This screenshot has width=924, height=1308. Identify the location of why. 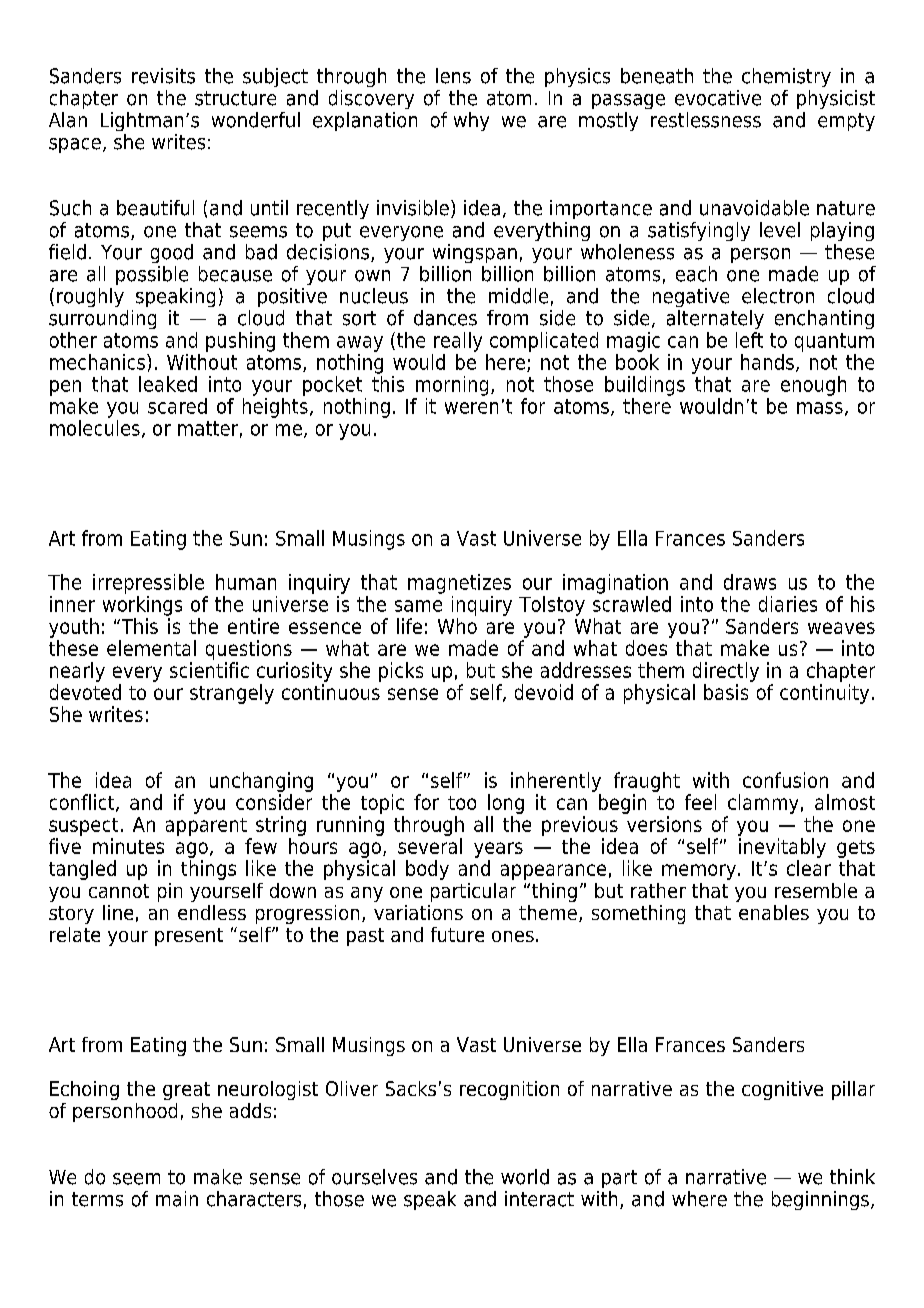
(471, 121).
